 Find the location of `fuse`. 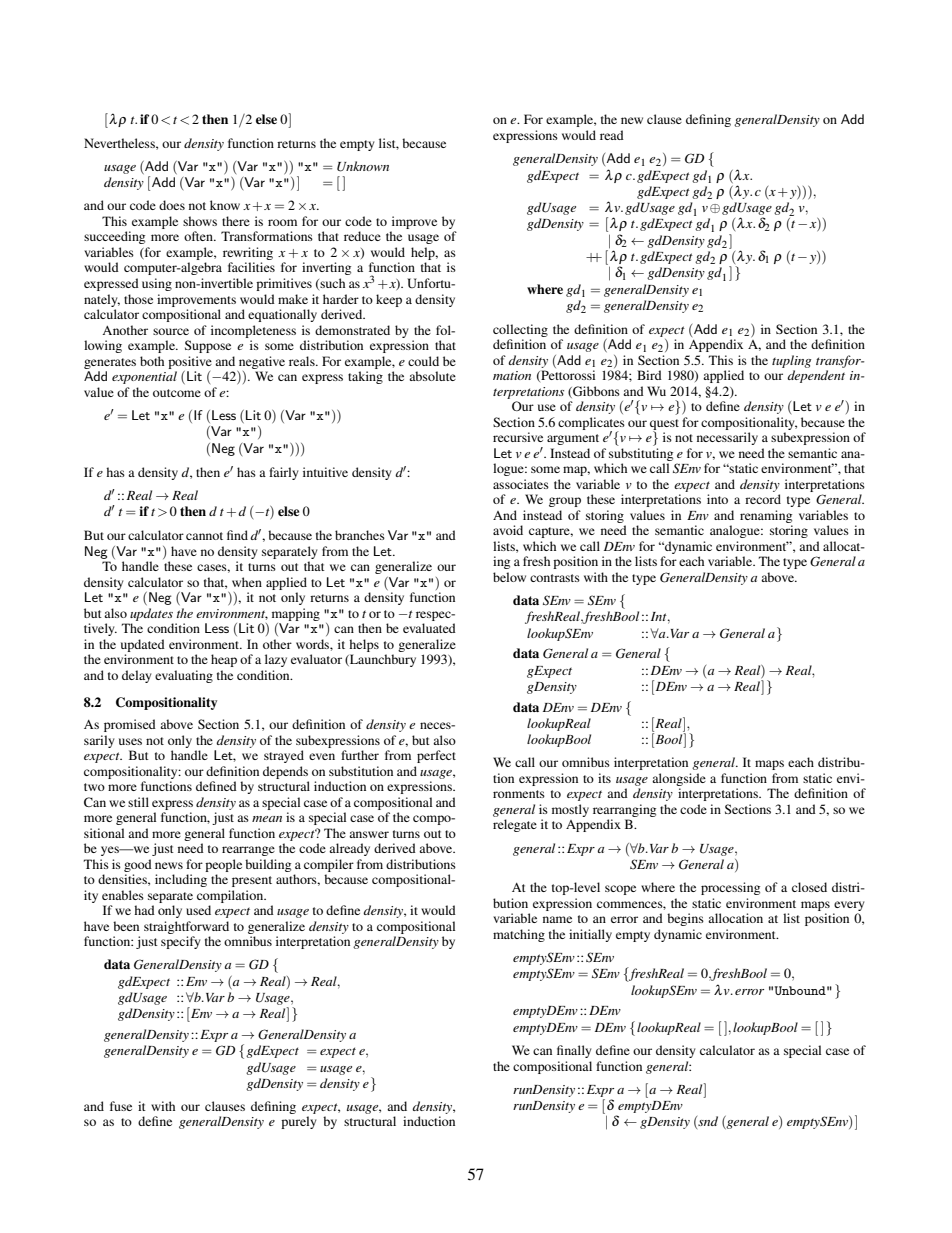

fuse is located at coordinates (121, 1106).
